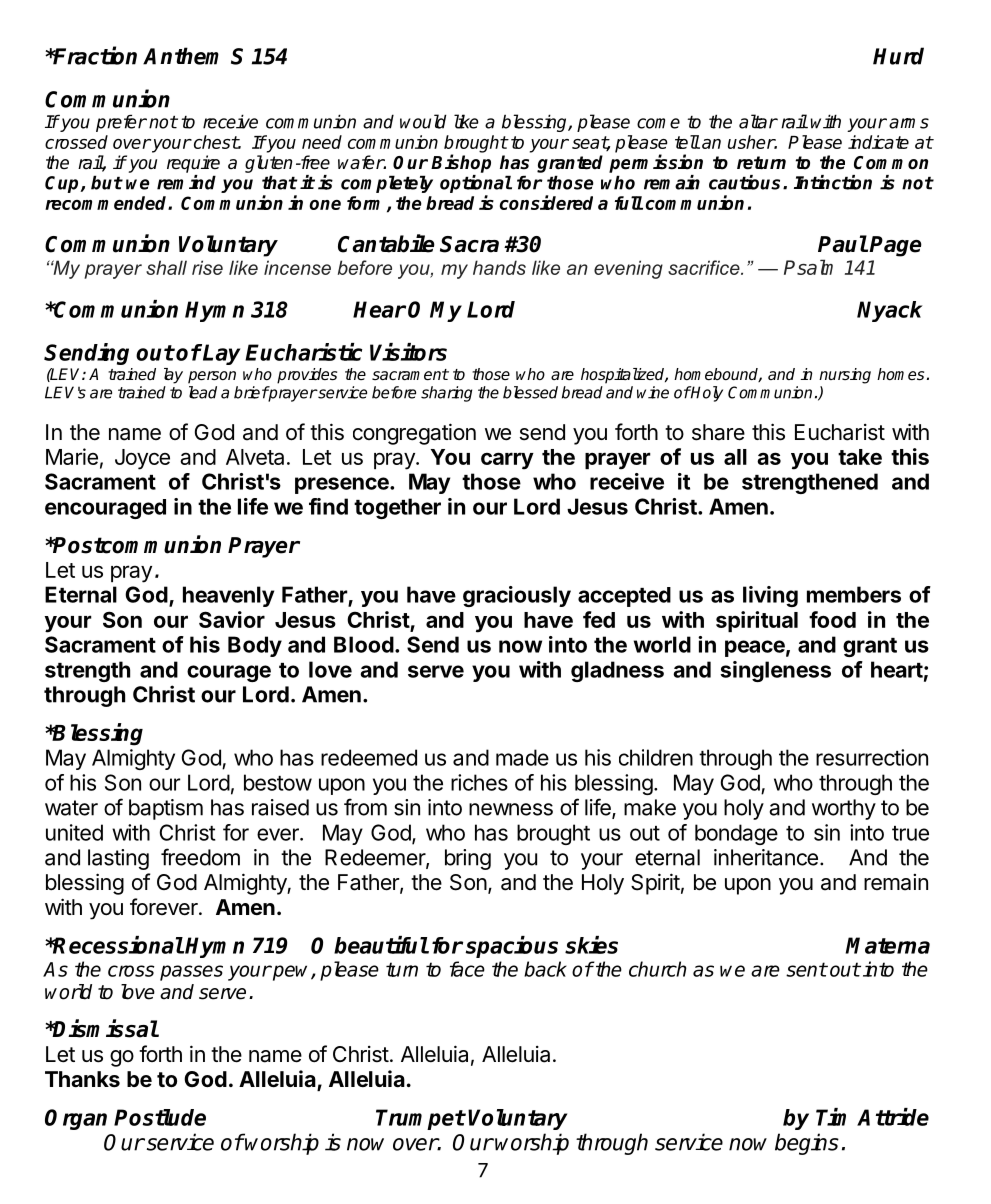 The width and height of the screenshot is (991, 1204). Describe the element at coordinates (76, 1119) in the screenshot. I see `Organ` at that location.
